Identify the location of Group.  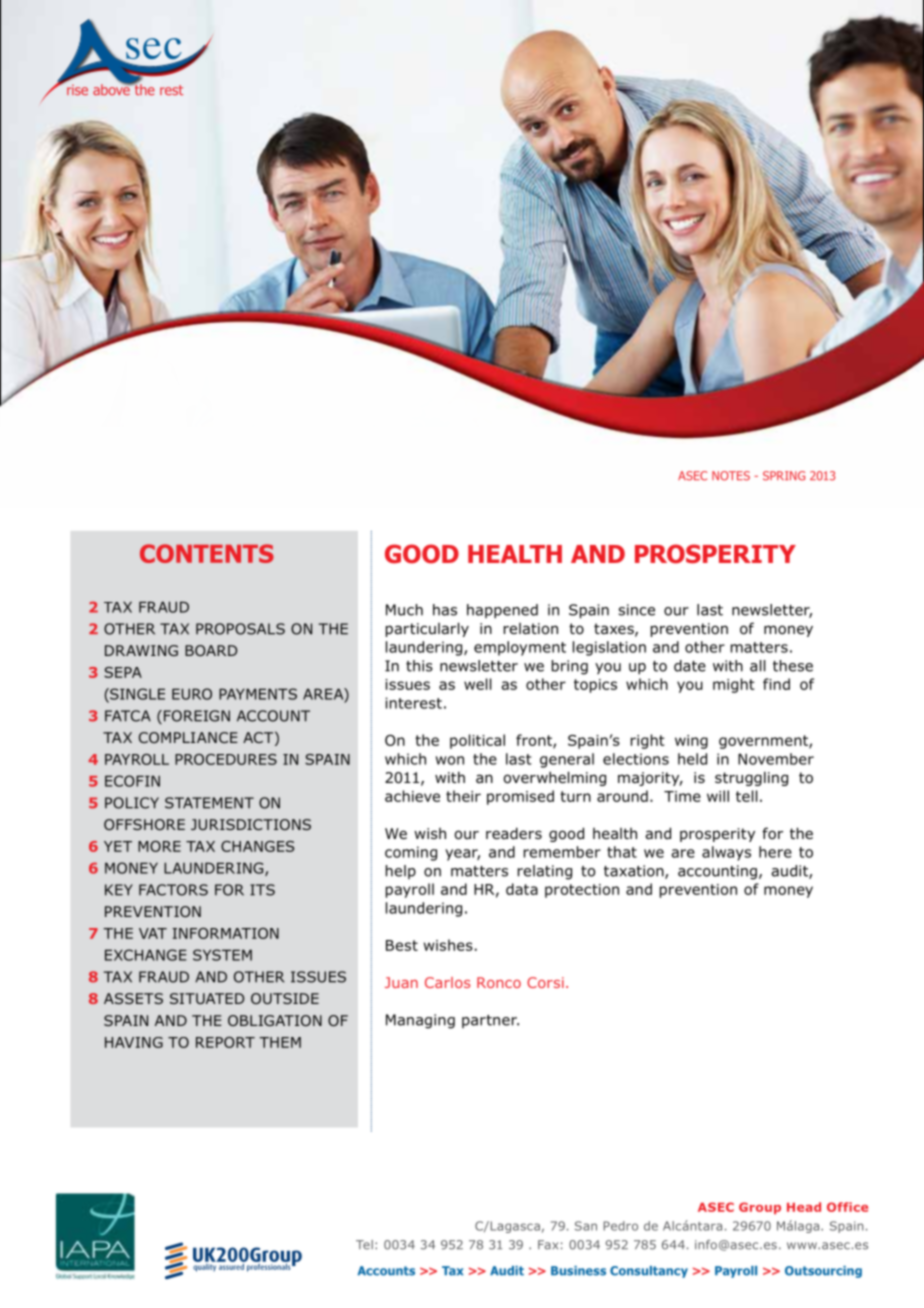
(760, 1208).
